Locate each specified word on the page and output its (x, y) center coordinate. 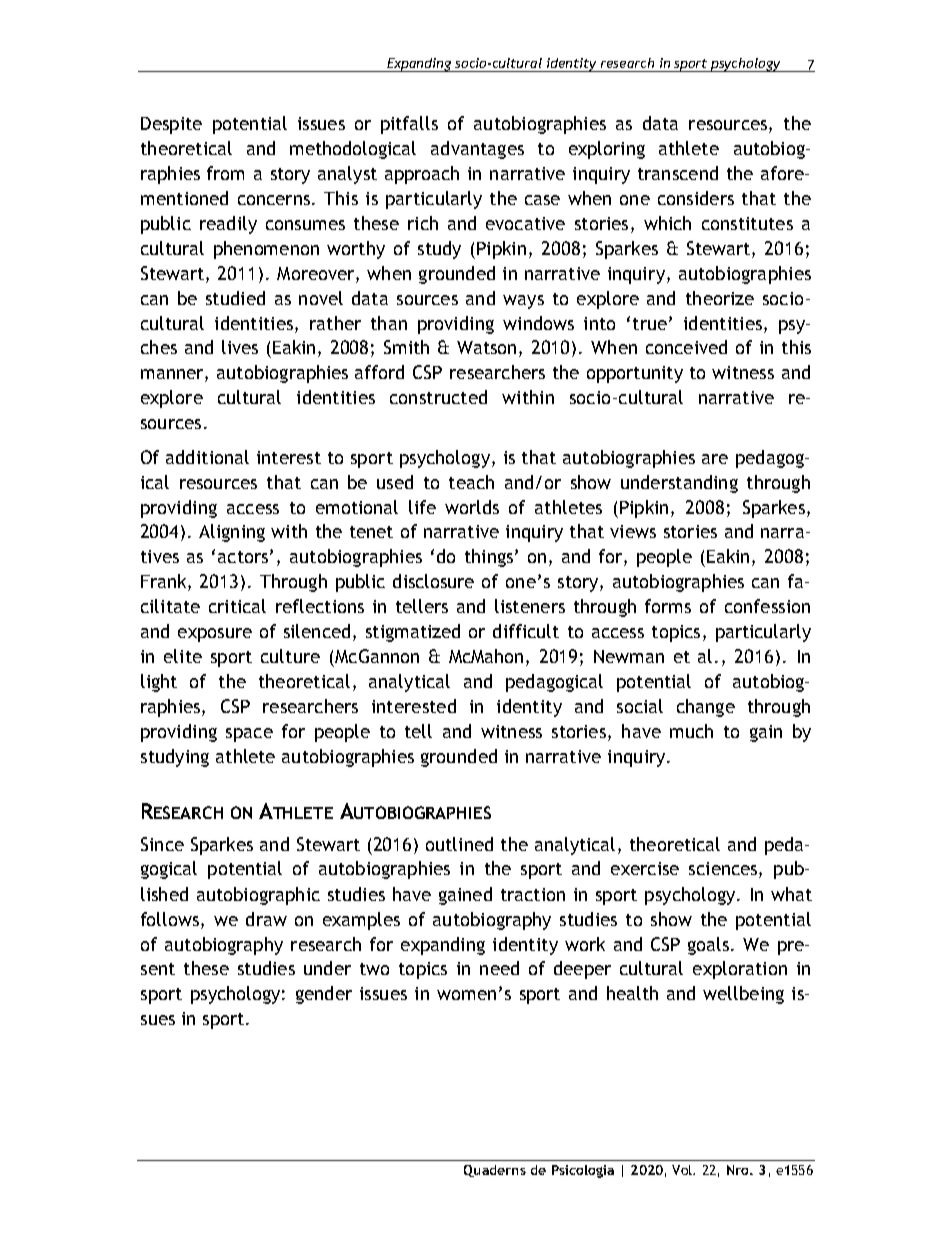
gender (324, 995)
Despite (171, 125)
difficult (526, 631)
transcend (678, 173)
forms (668, 606)
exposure (215, 635)
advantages (477, 150)
